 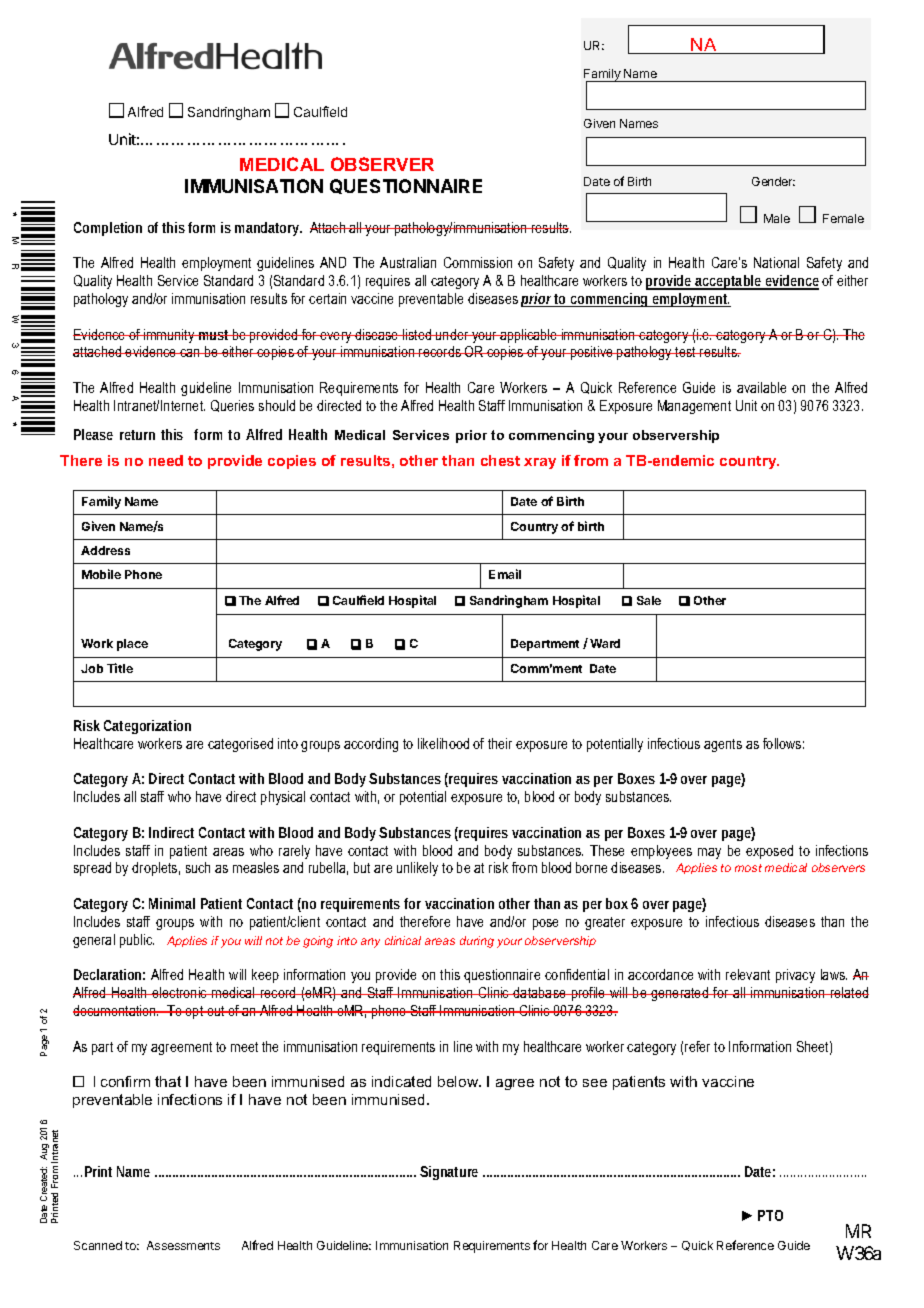 What do you see at coordinates (723, 745) in the document?
I see `agents` at bounding box center [723, 745].
